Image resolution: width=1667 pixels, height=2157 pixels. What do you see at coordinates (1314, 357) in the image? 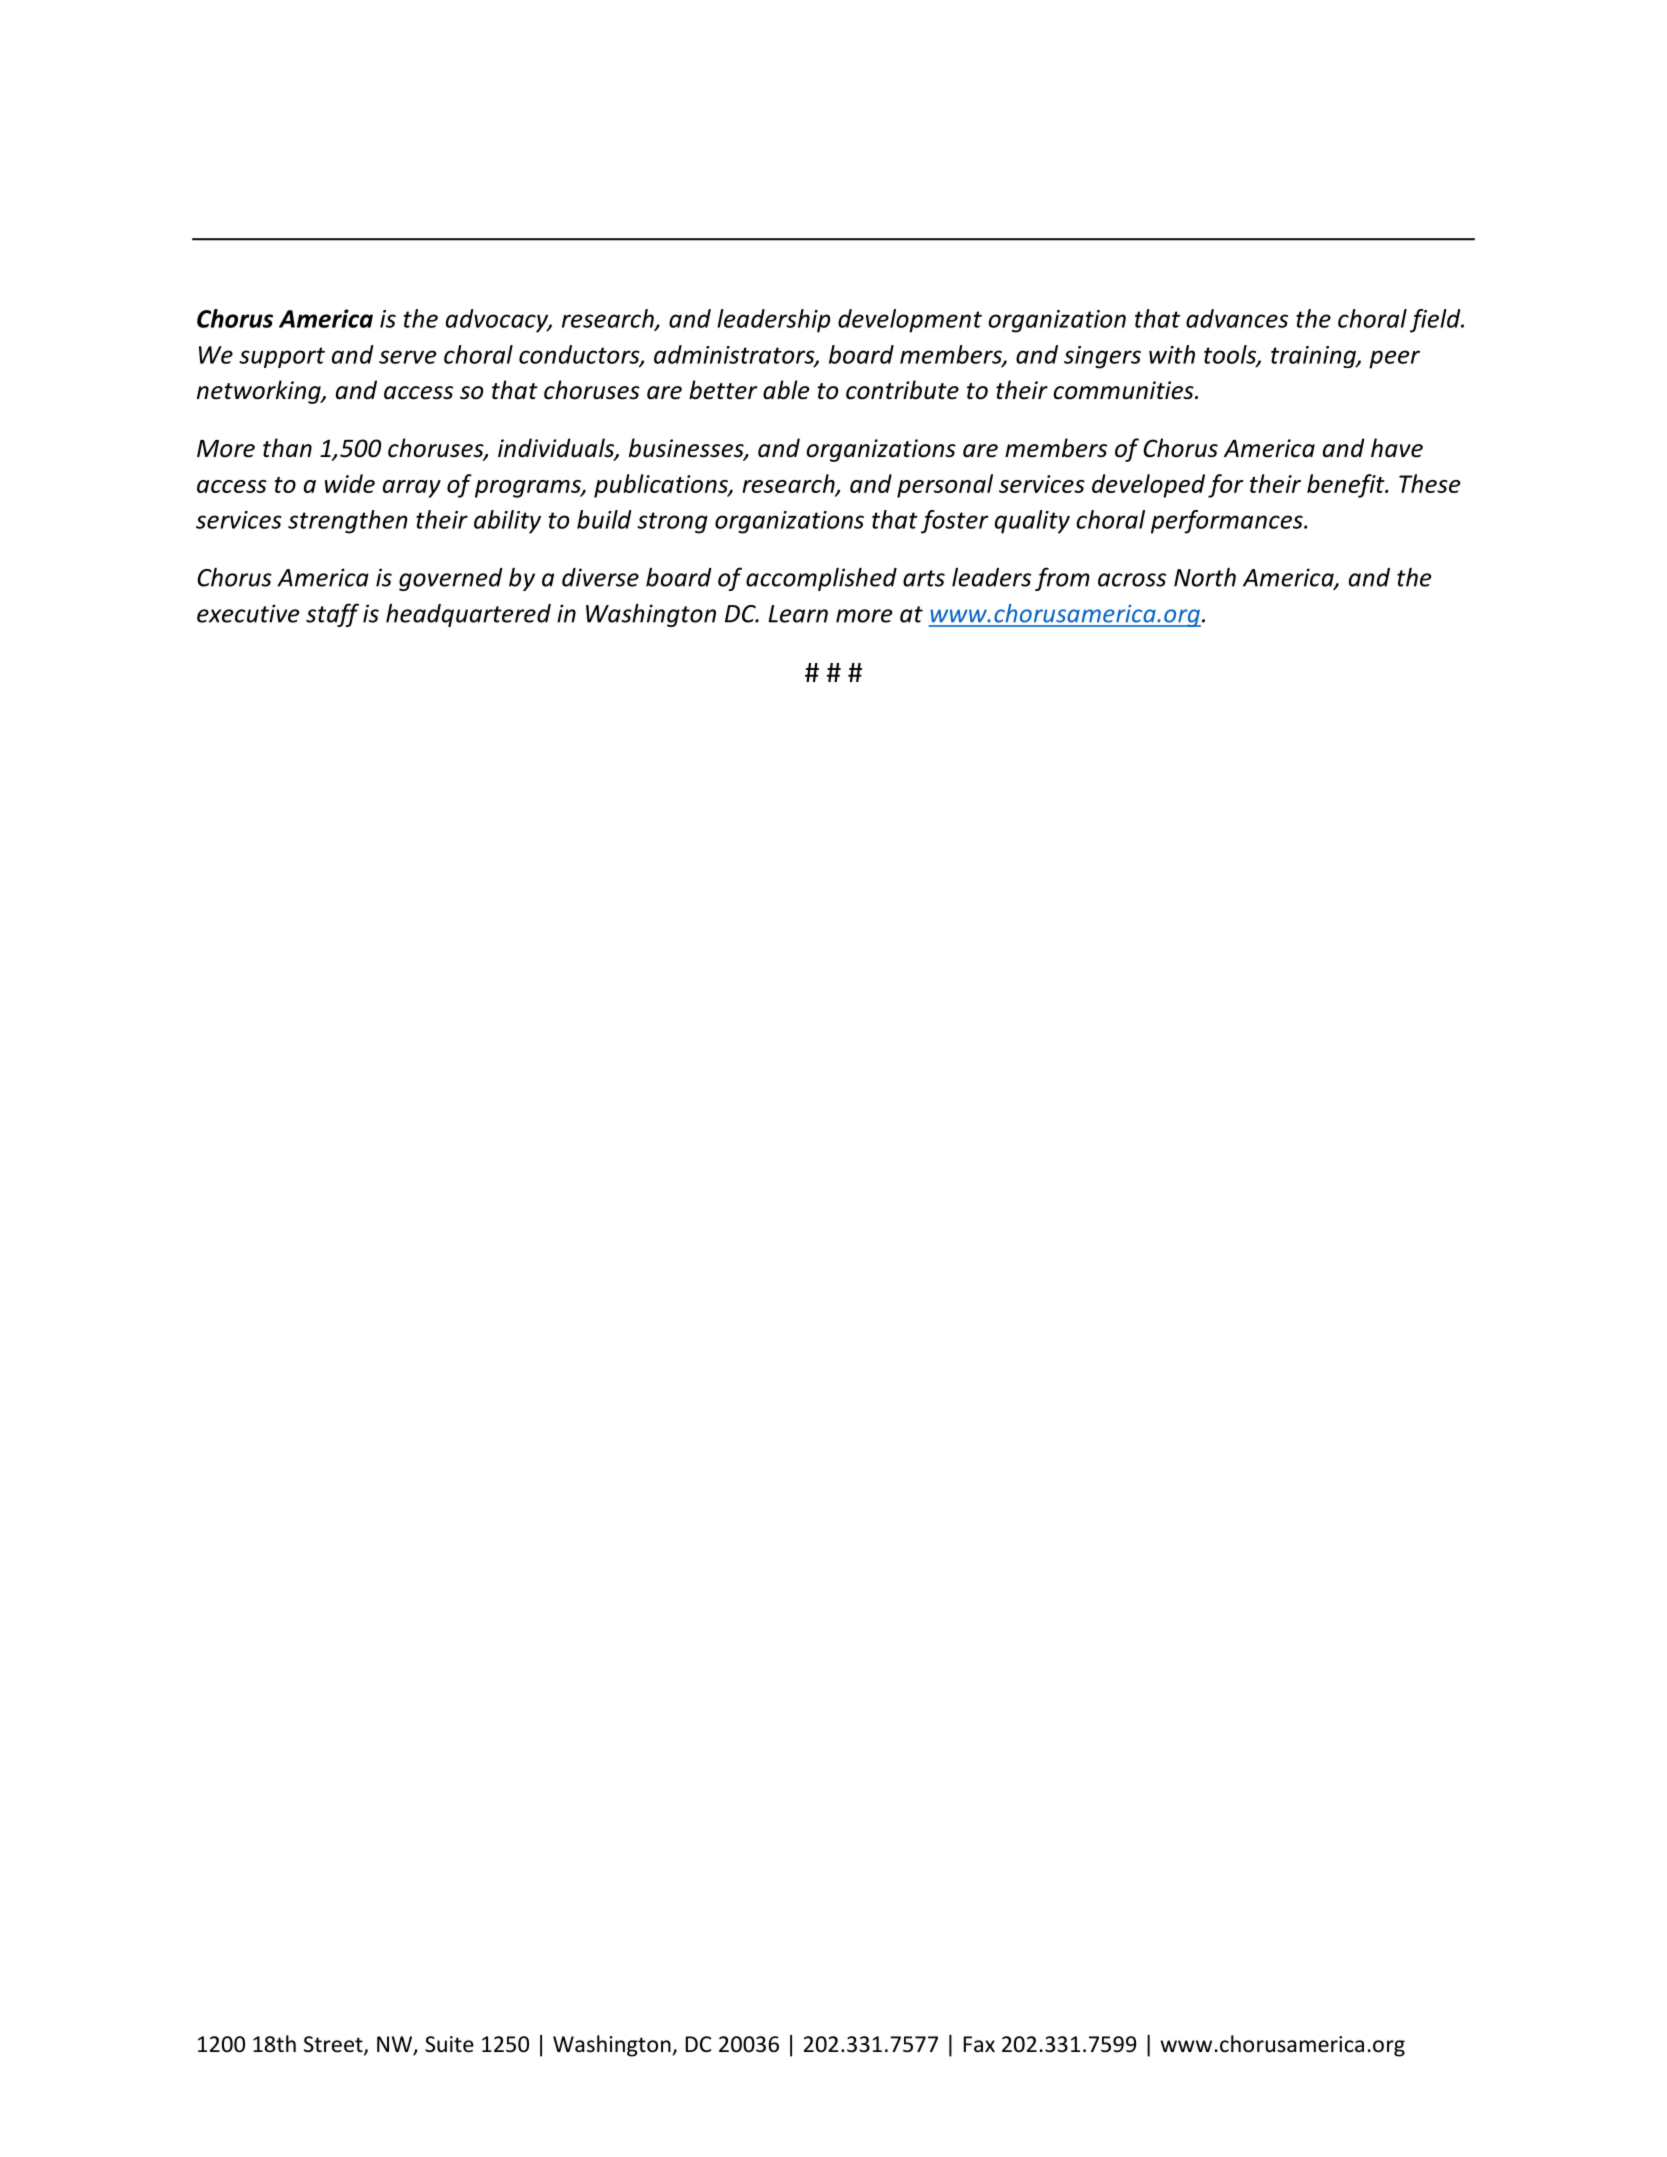
I see `training` at bounding box center [1314, 357].
